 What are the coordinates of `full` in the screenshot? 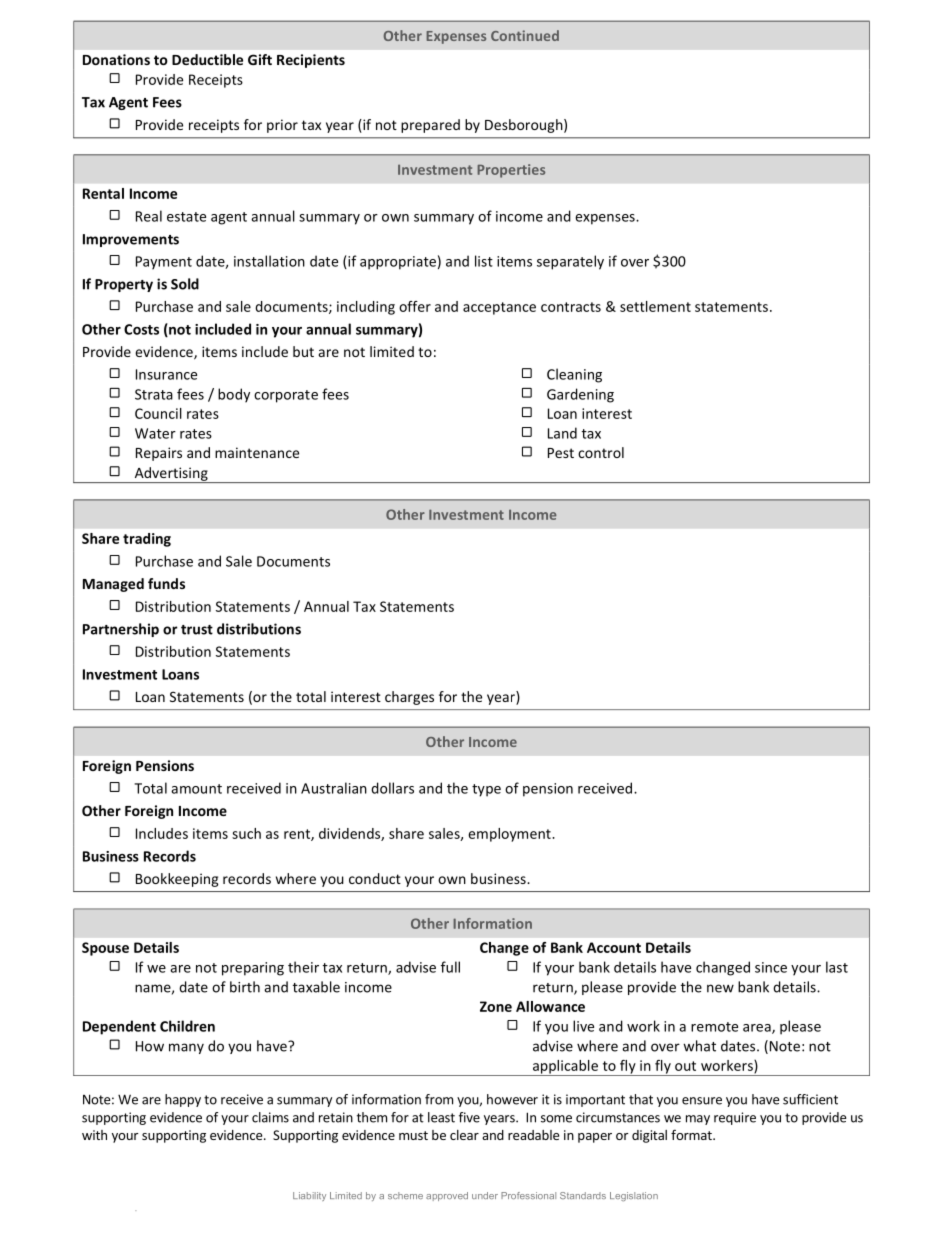 It's located at (450, 967).
